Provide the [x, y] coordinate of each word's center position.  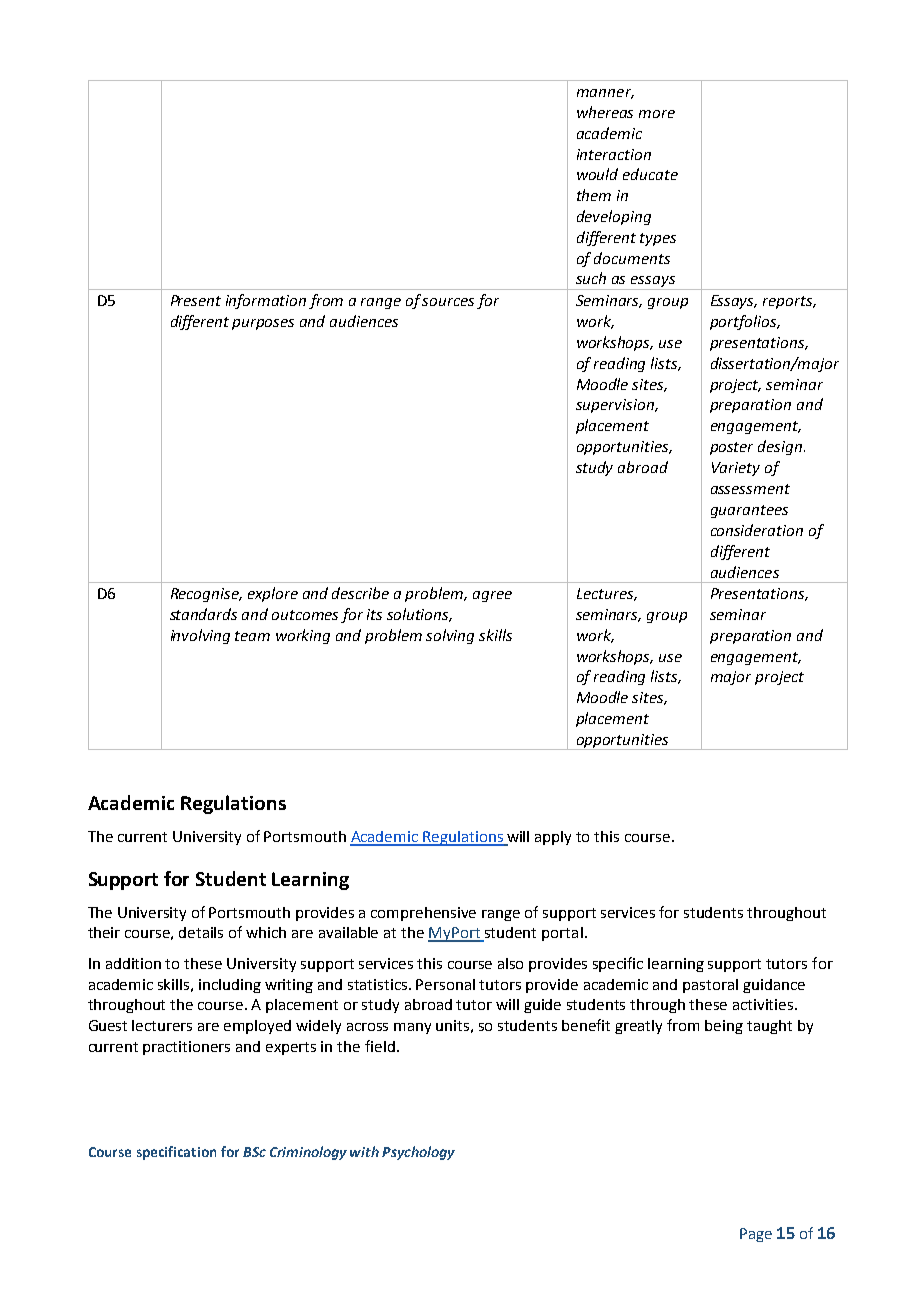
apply [553, 838]
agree [492, 596]
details [201, 932]
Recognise [206, 595]
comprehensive [423, 914]
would [597, 174]
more [657, 114]
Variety [736, 469]
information [266, 301]
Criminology [308, 1153]
